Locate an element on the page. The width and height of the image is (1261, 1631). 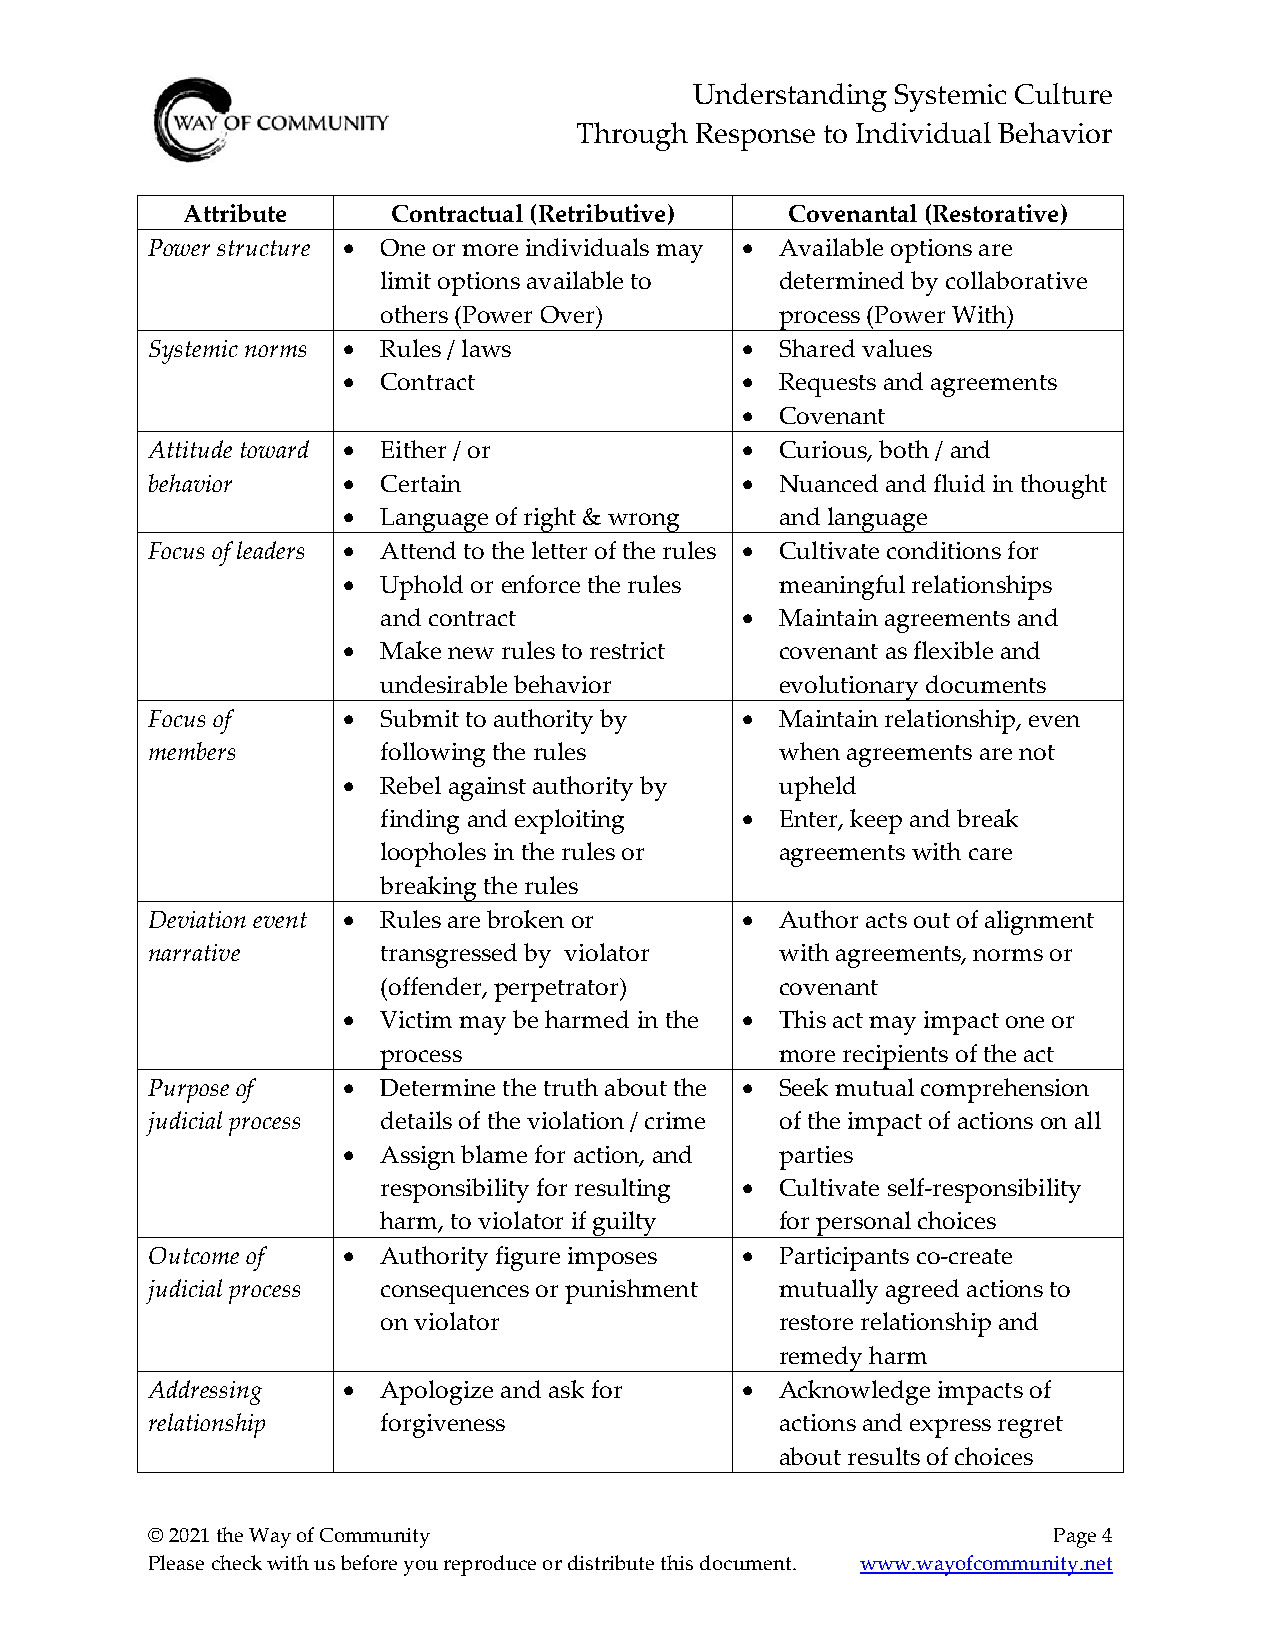
comprehension is located at coordinates (1005, 1090).
